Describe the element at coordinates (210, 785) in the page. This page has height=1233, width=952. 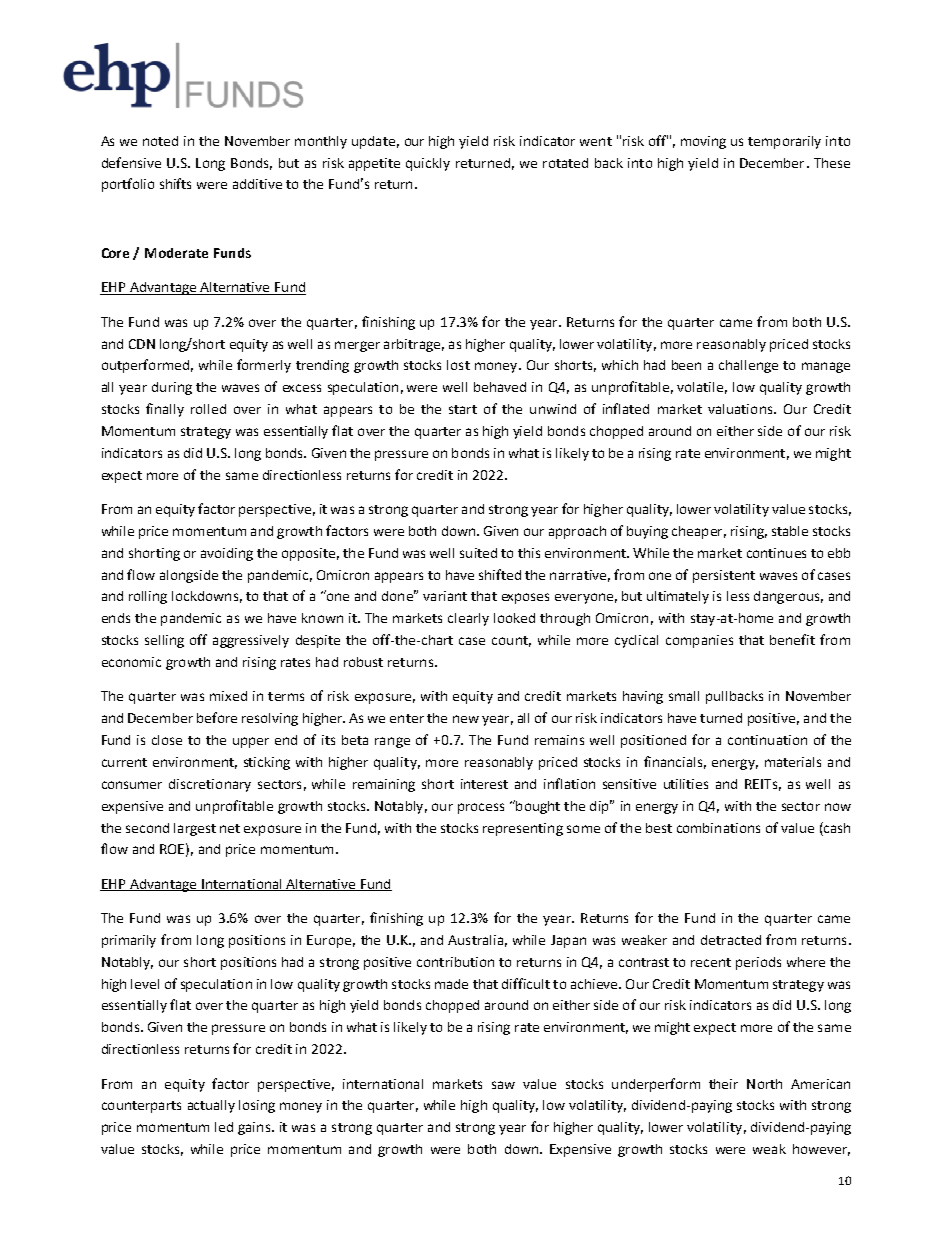
I see `discretionary` at that location.
